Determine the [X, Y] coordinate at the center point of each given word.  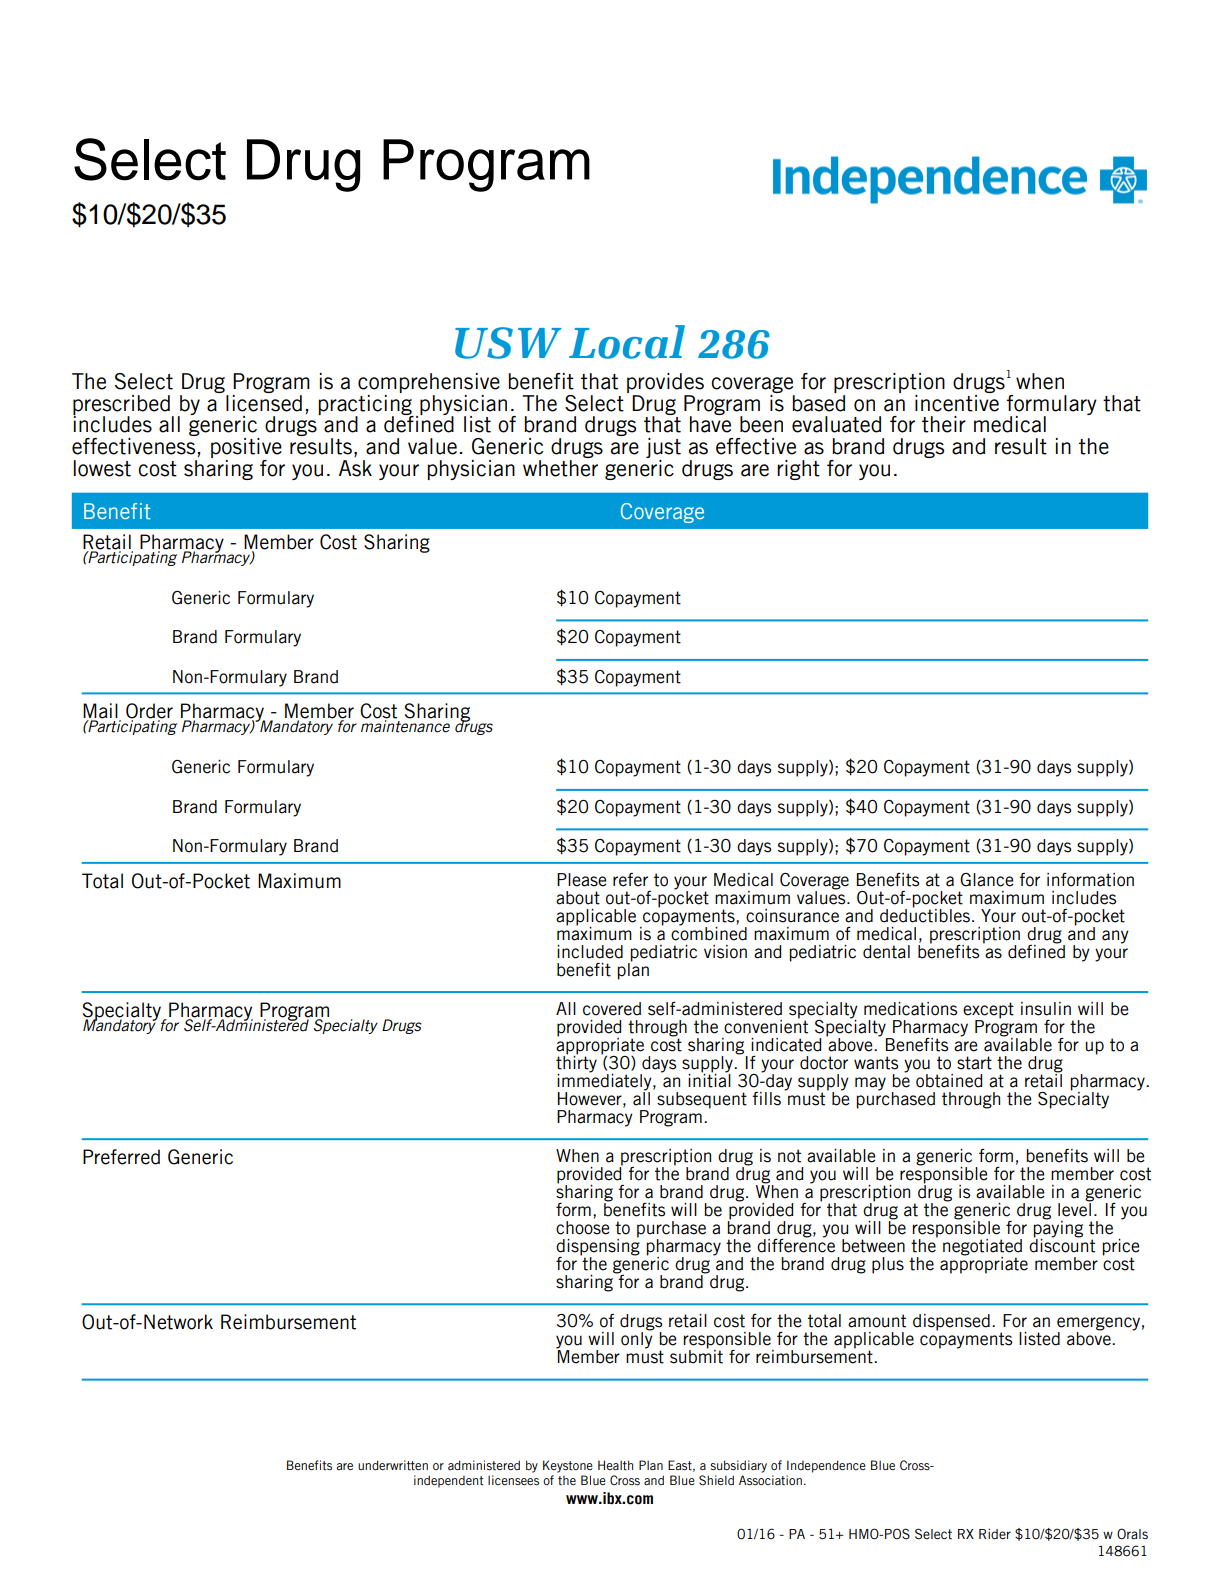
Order [149, 712]
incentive [957, 402]
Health [615, 1465]
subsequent [702, 1100]
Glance [987, 880]
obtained [949, 1081]
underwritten [393, 1465]
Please [582, 880]
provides [665, 383]
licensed [264, 402]
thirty [576, 1064]
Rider [995, 1534]
